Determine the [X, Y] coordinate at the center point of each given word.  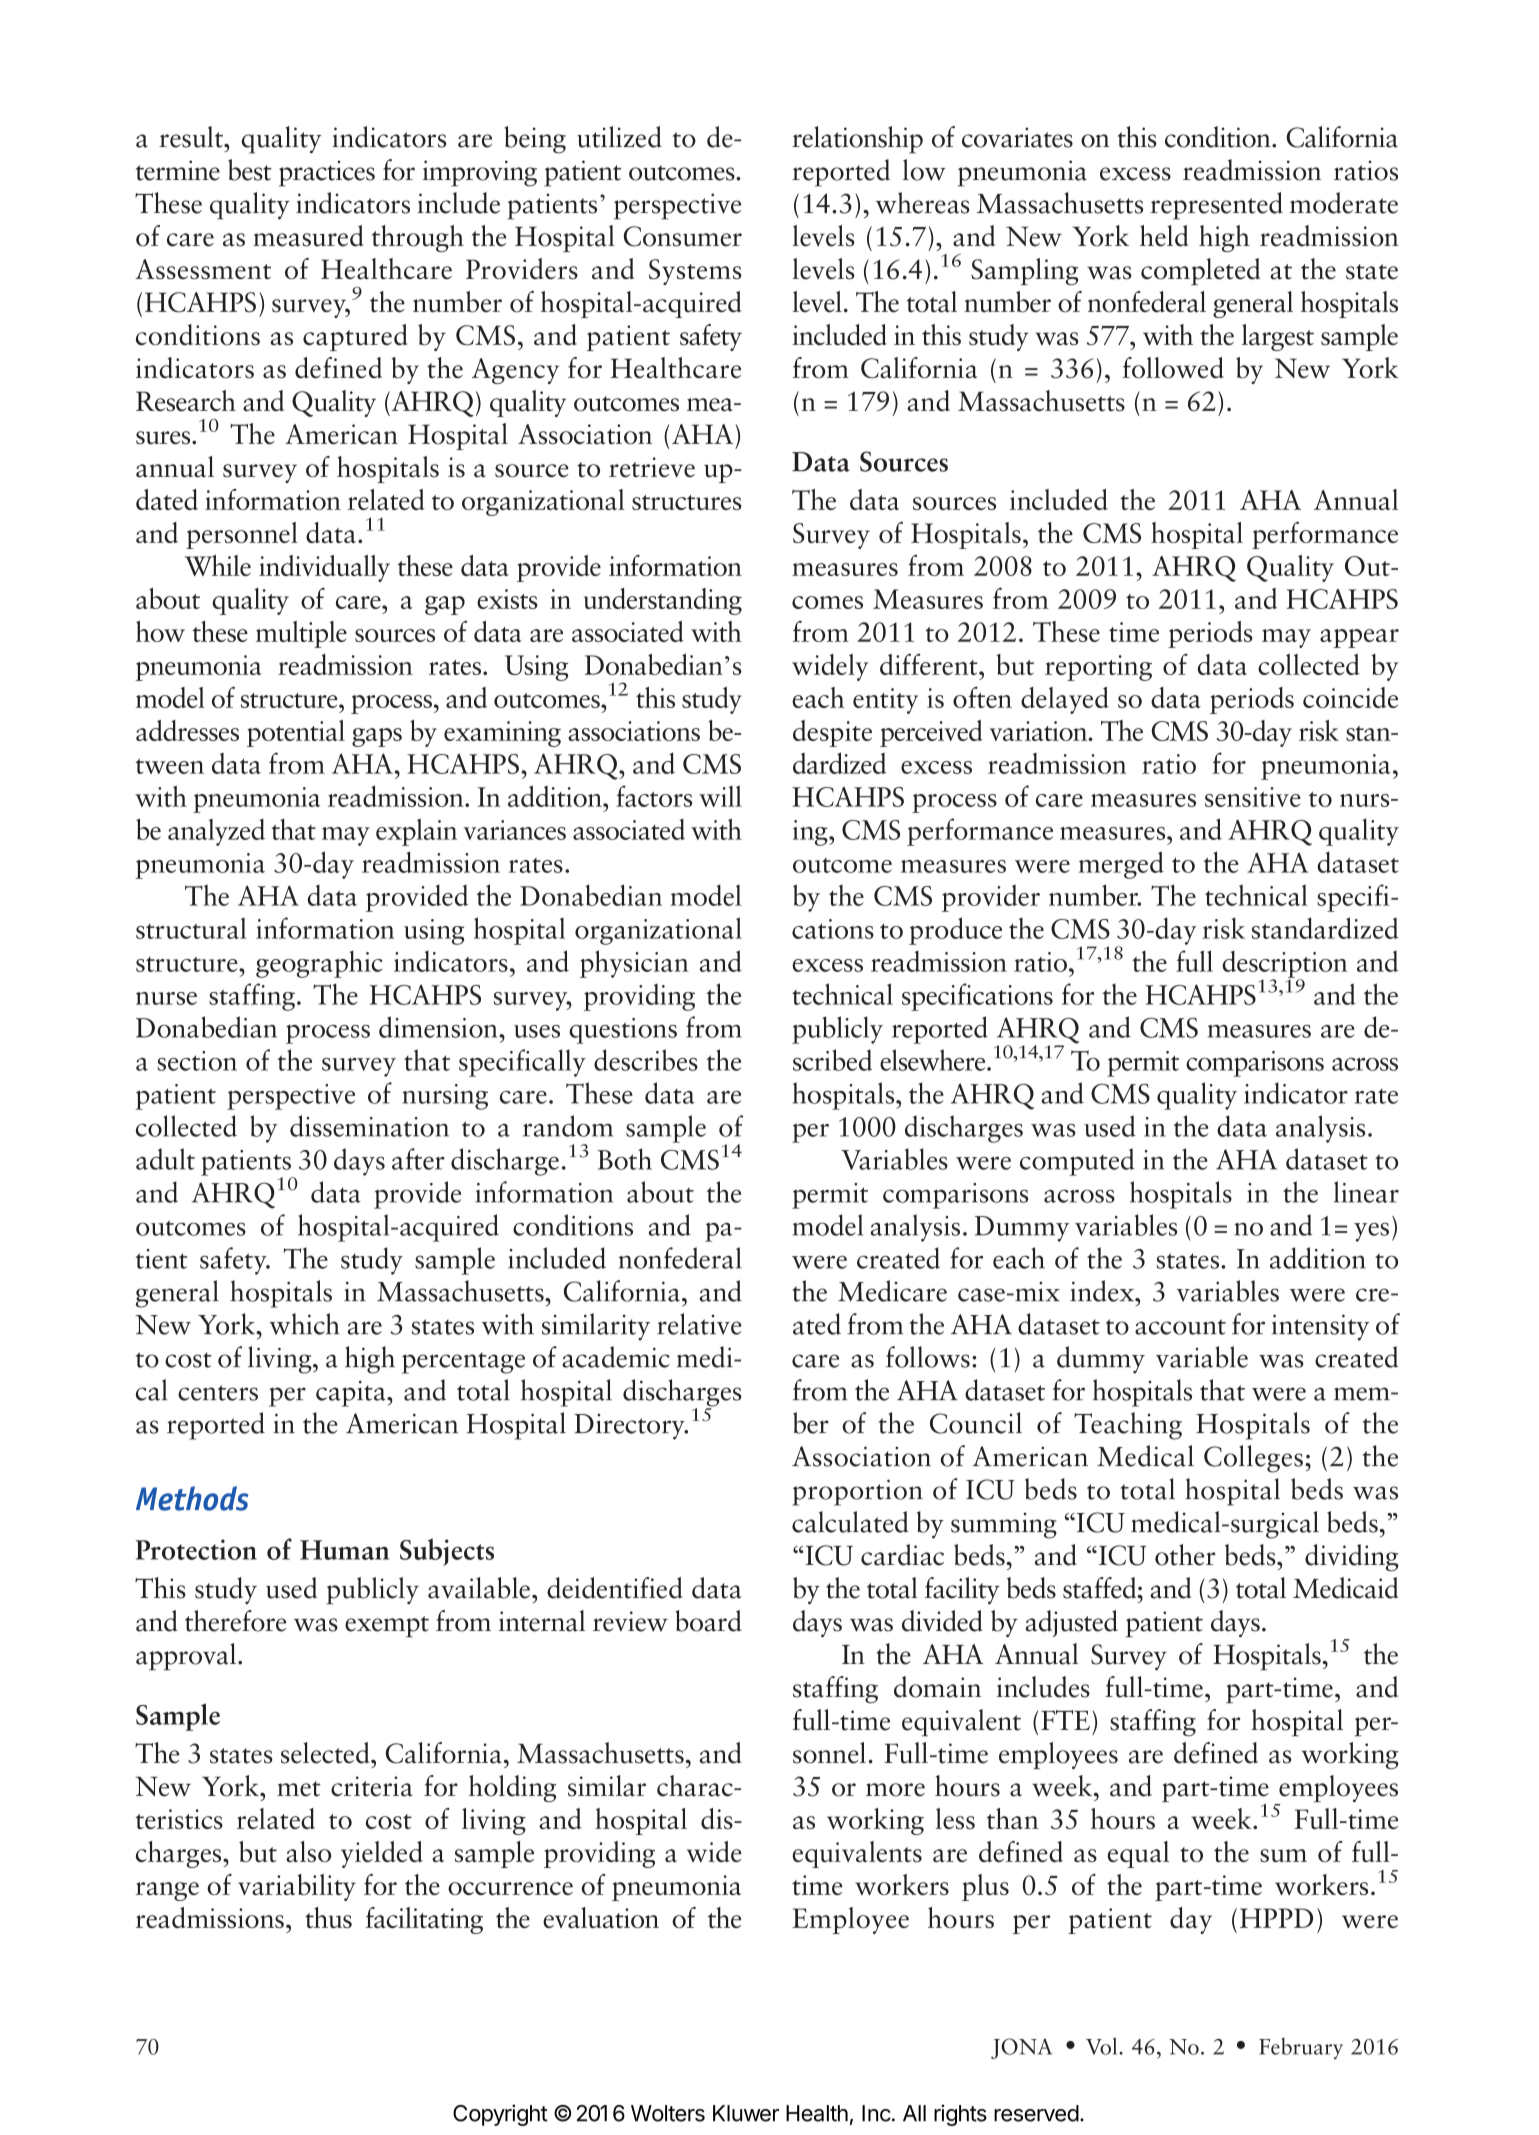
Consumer [683, 236]
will [720, 796]
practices [327, 173]
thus [328, 1917]
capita [352, 1394]
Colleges [1253, 1459]
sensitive [1253, 797]
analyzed [216, 832]
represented [1216, 206]
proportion [857, 1492]
